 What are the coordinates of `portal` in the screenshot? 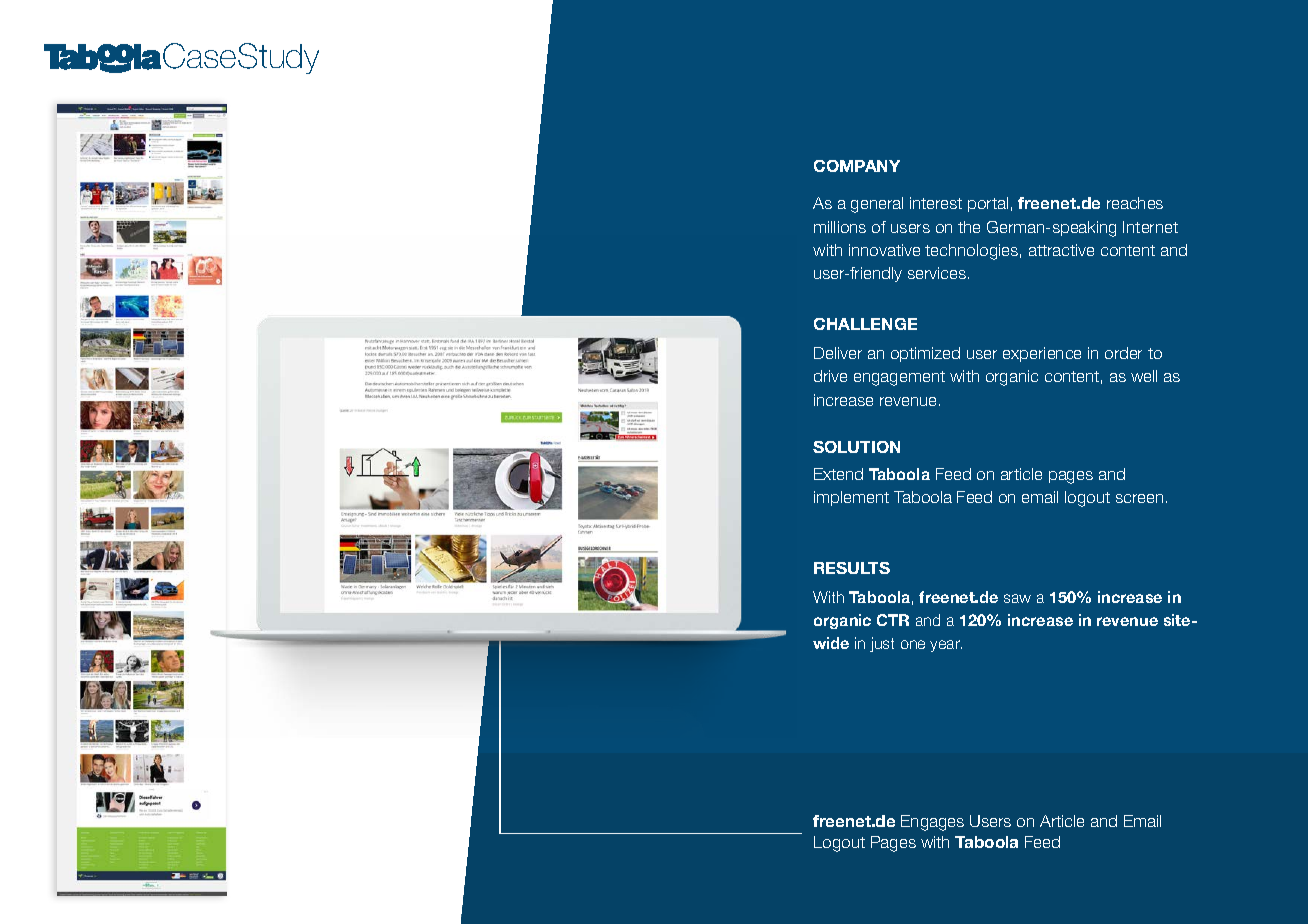 It's located at (988, 204).
